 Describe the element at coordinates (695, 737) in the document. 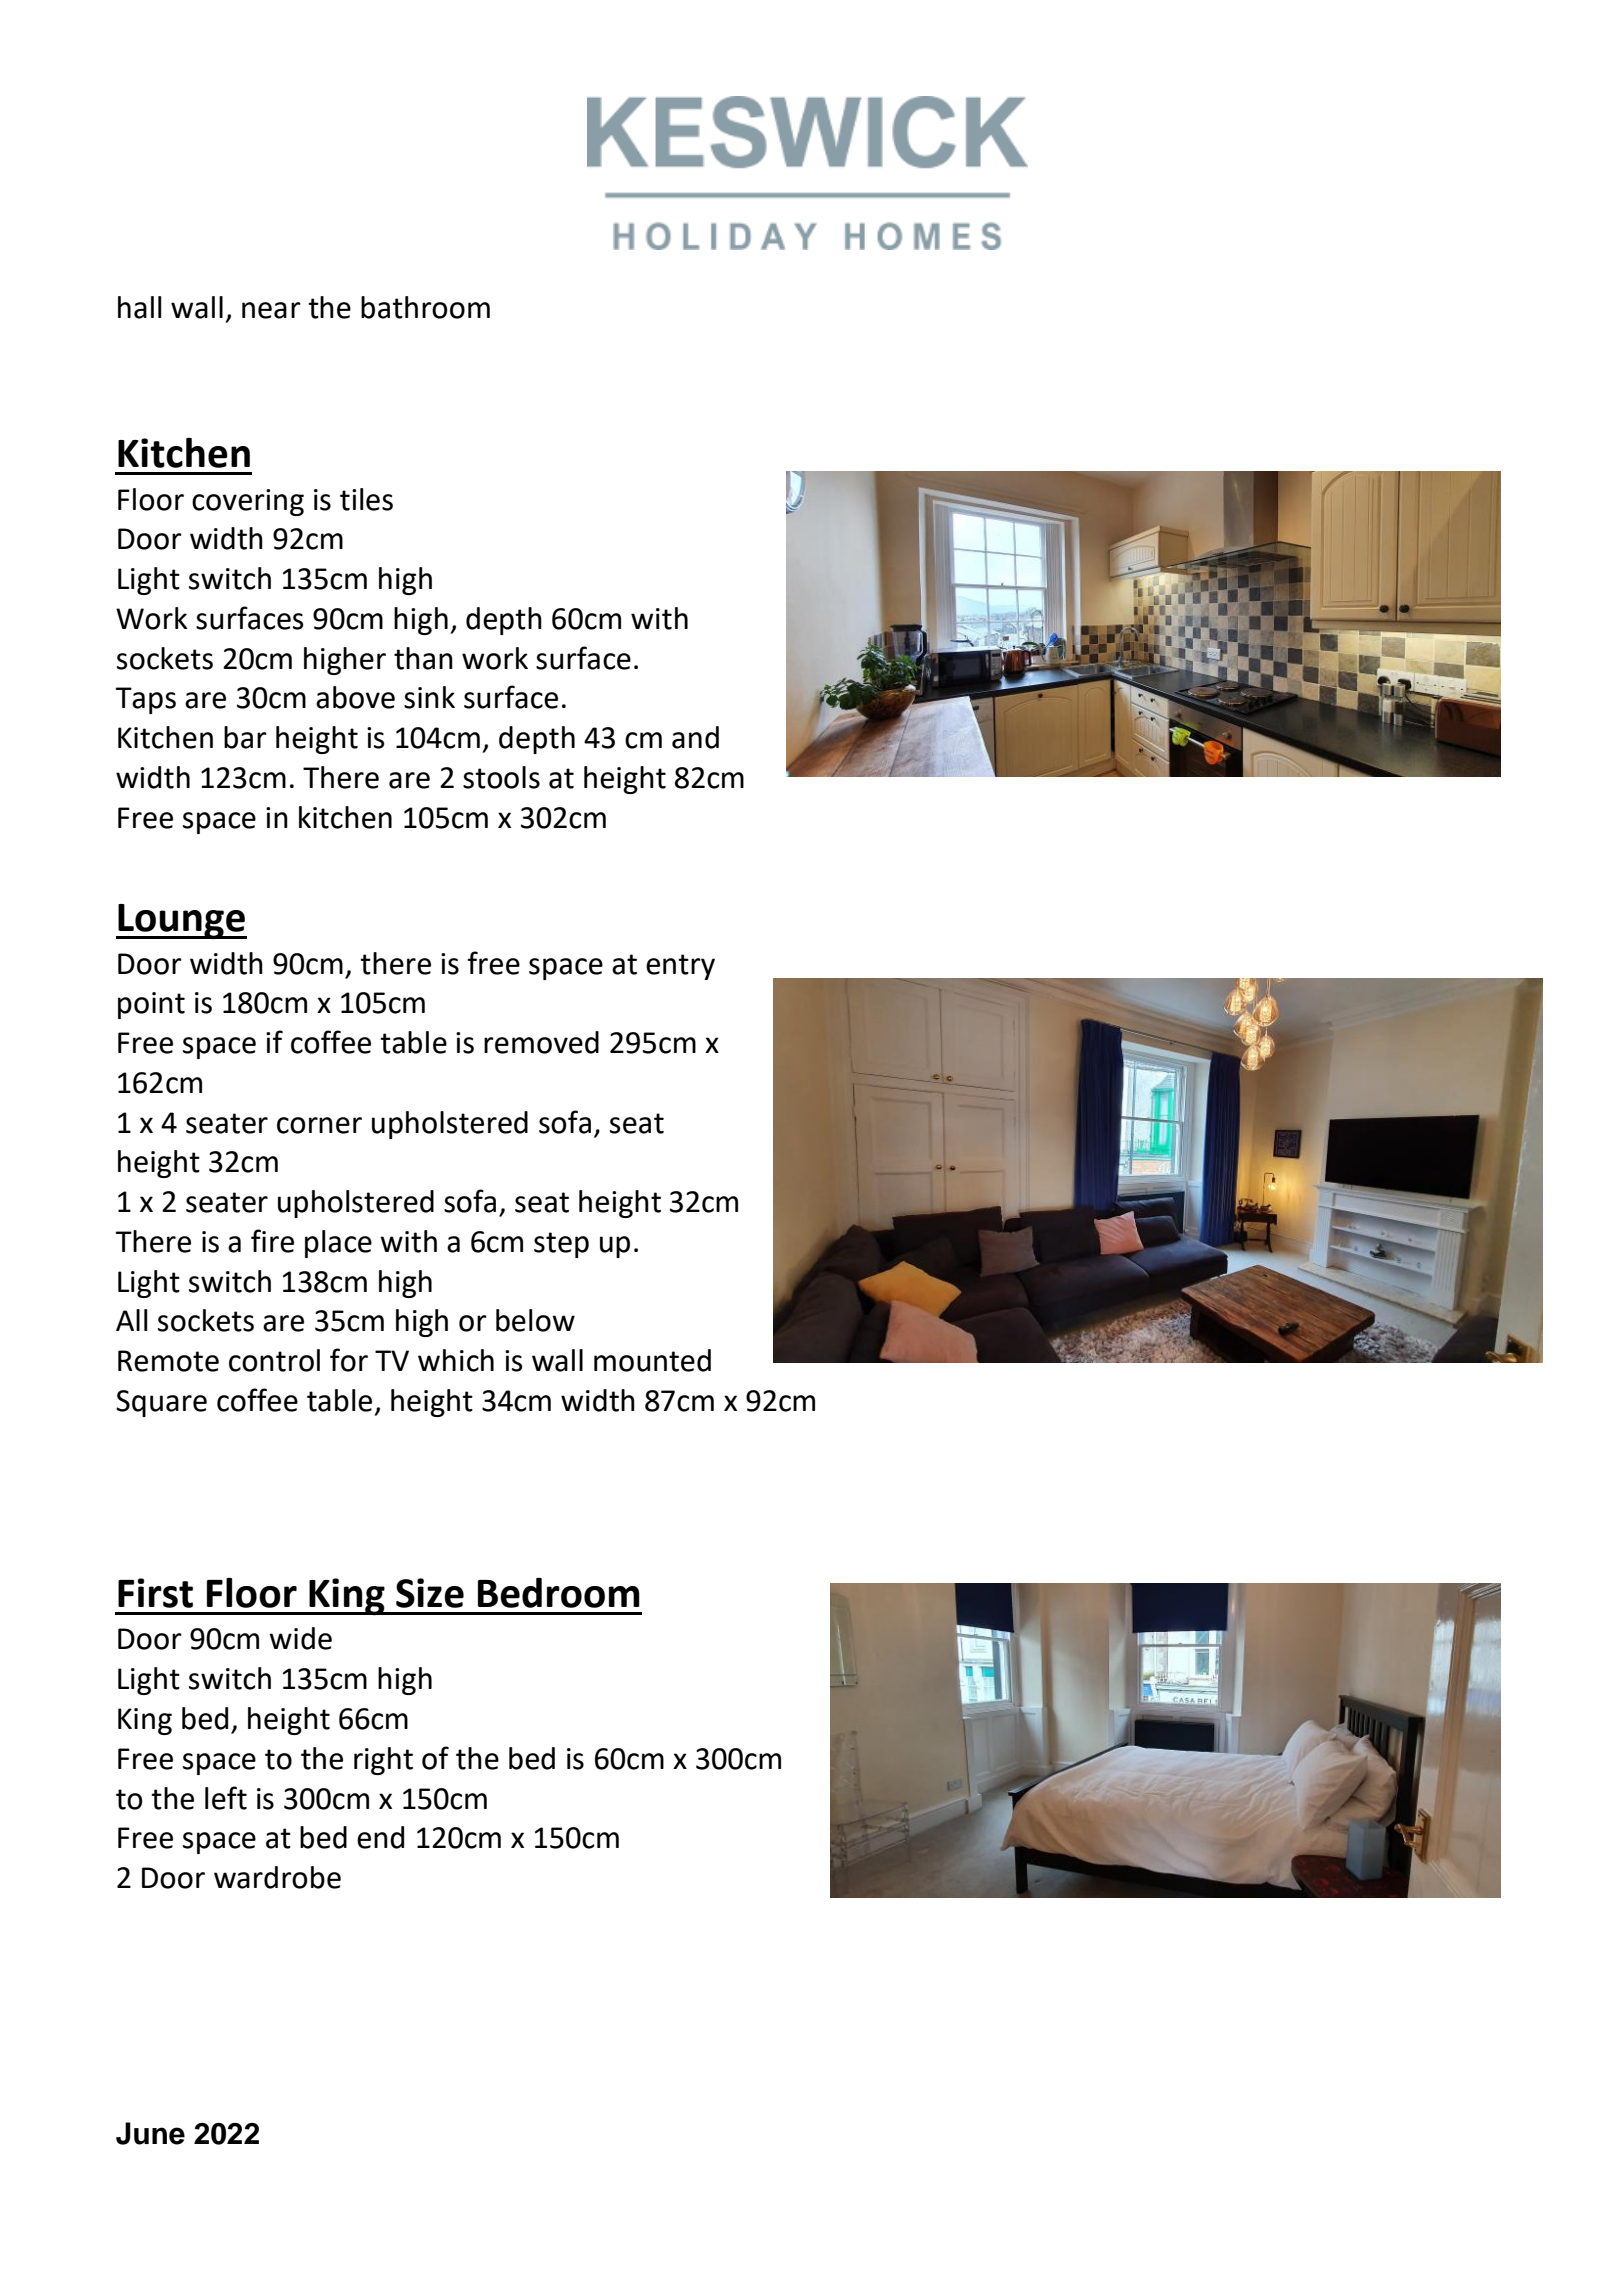

I see `and` at that location.
